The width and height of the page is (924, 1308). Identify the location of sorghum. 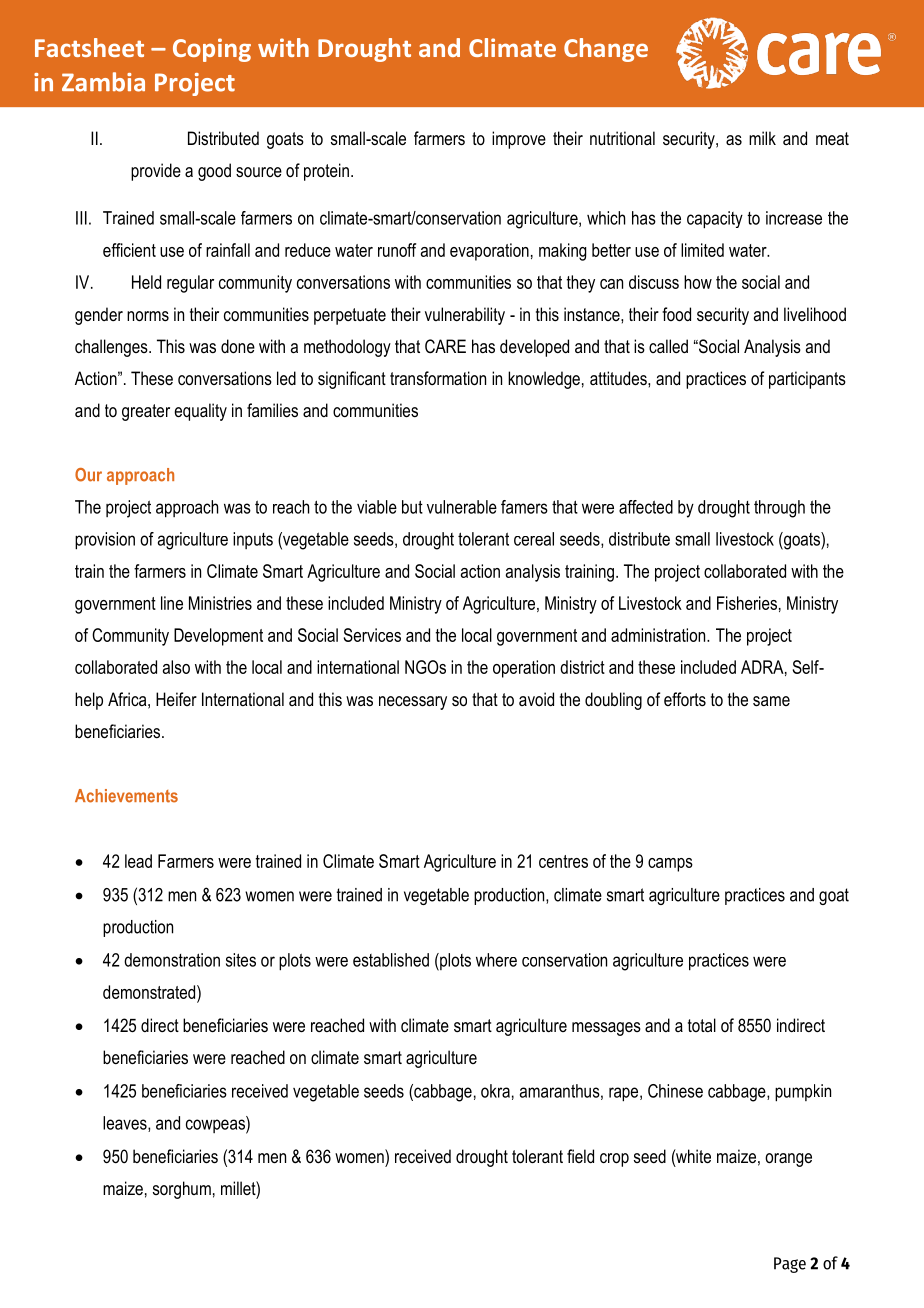
(182, 1190).
